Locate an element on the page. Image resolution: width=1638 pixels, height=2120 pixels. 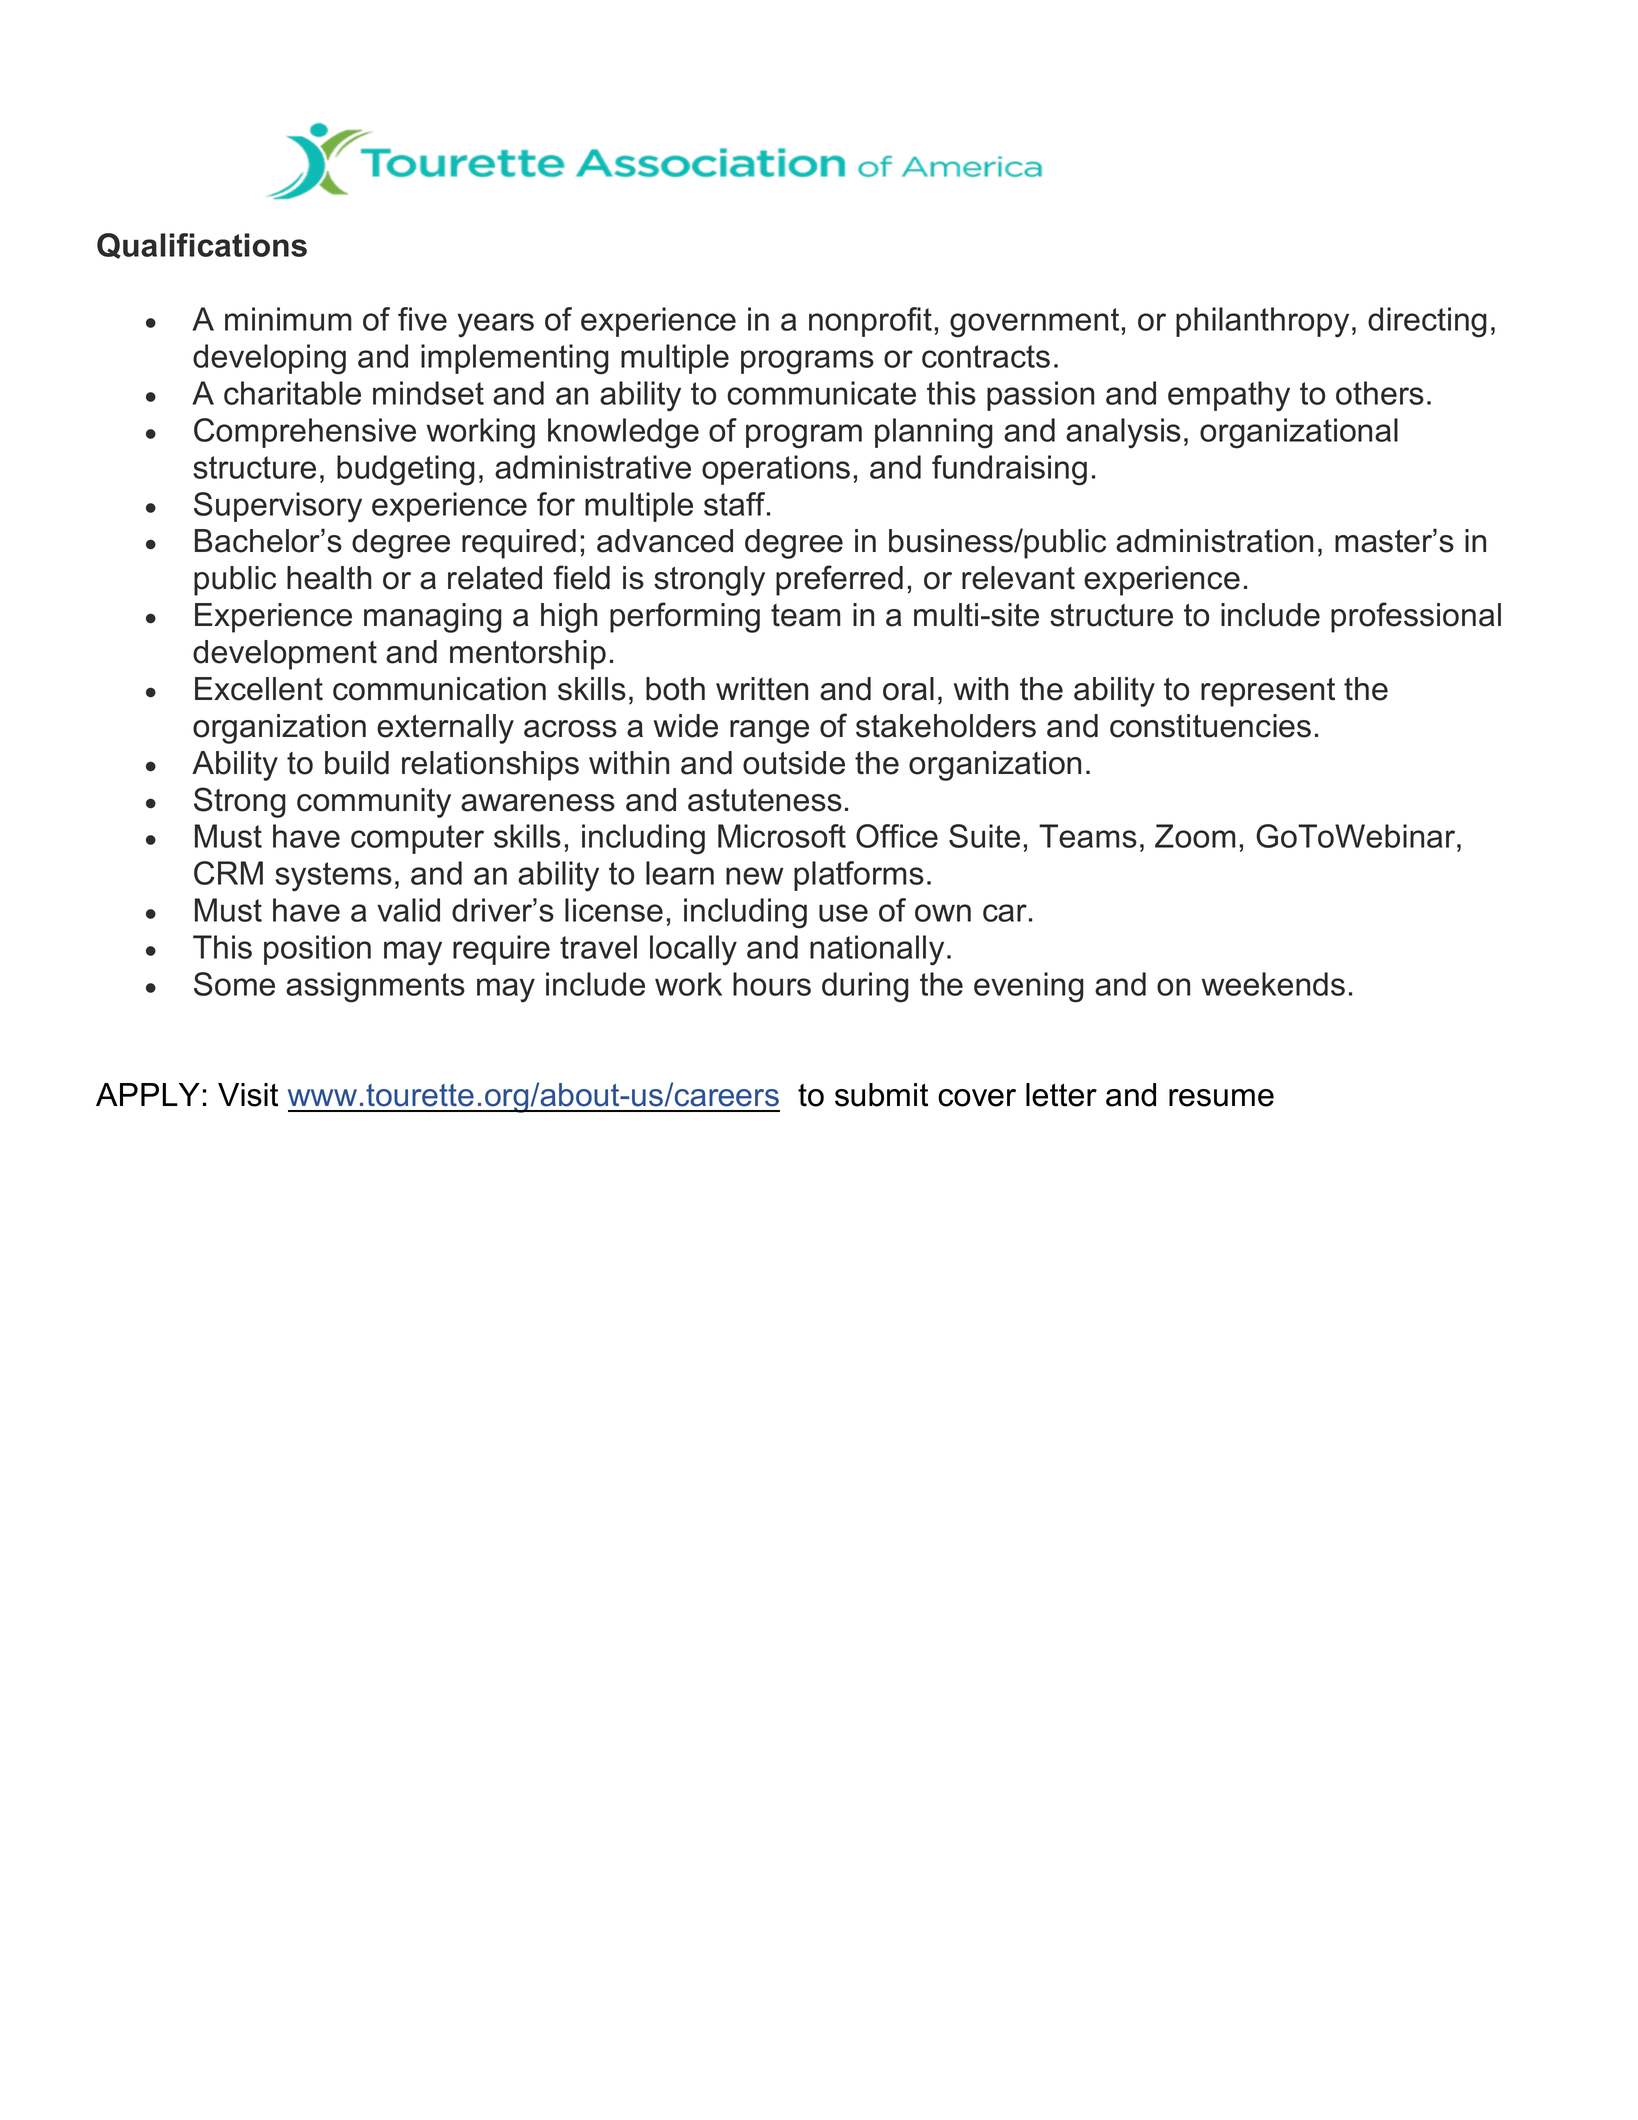
nonprofit is located at coordinates (870, 322).
